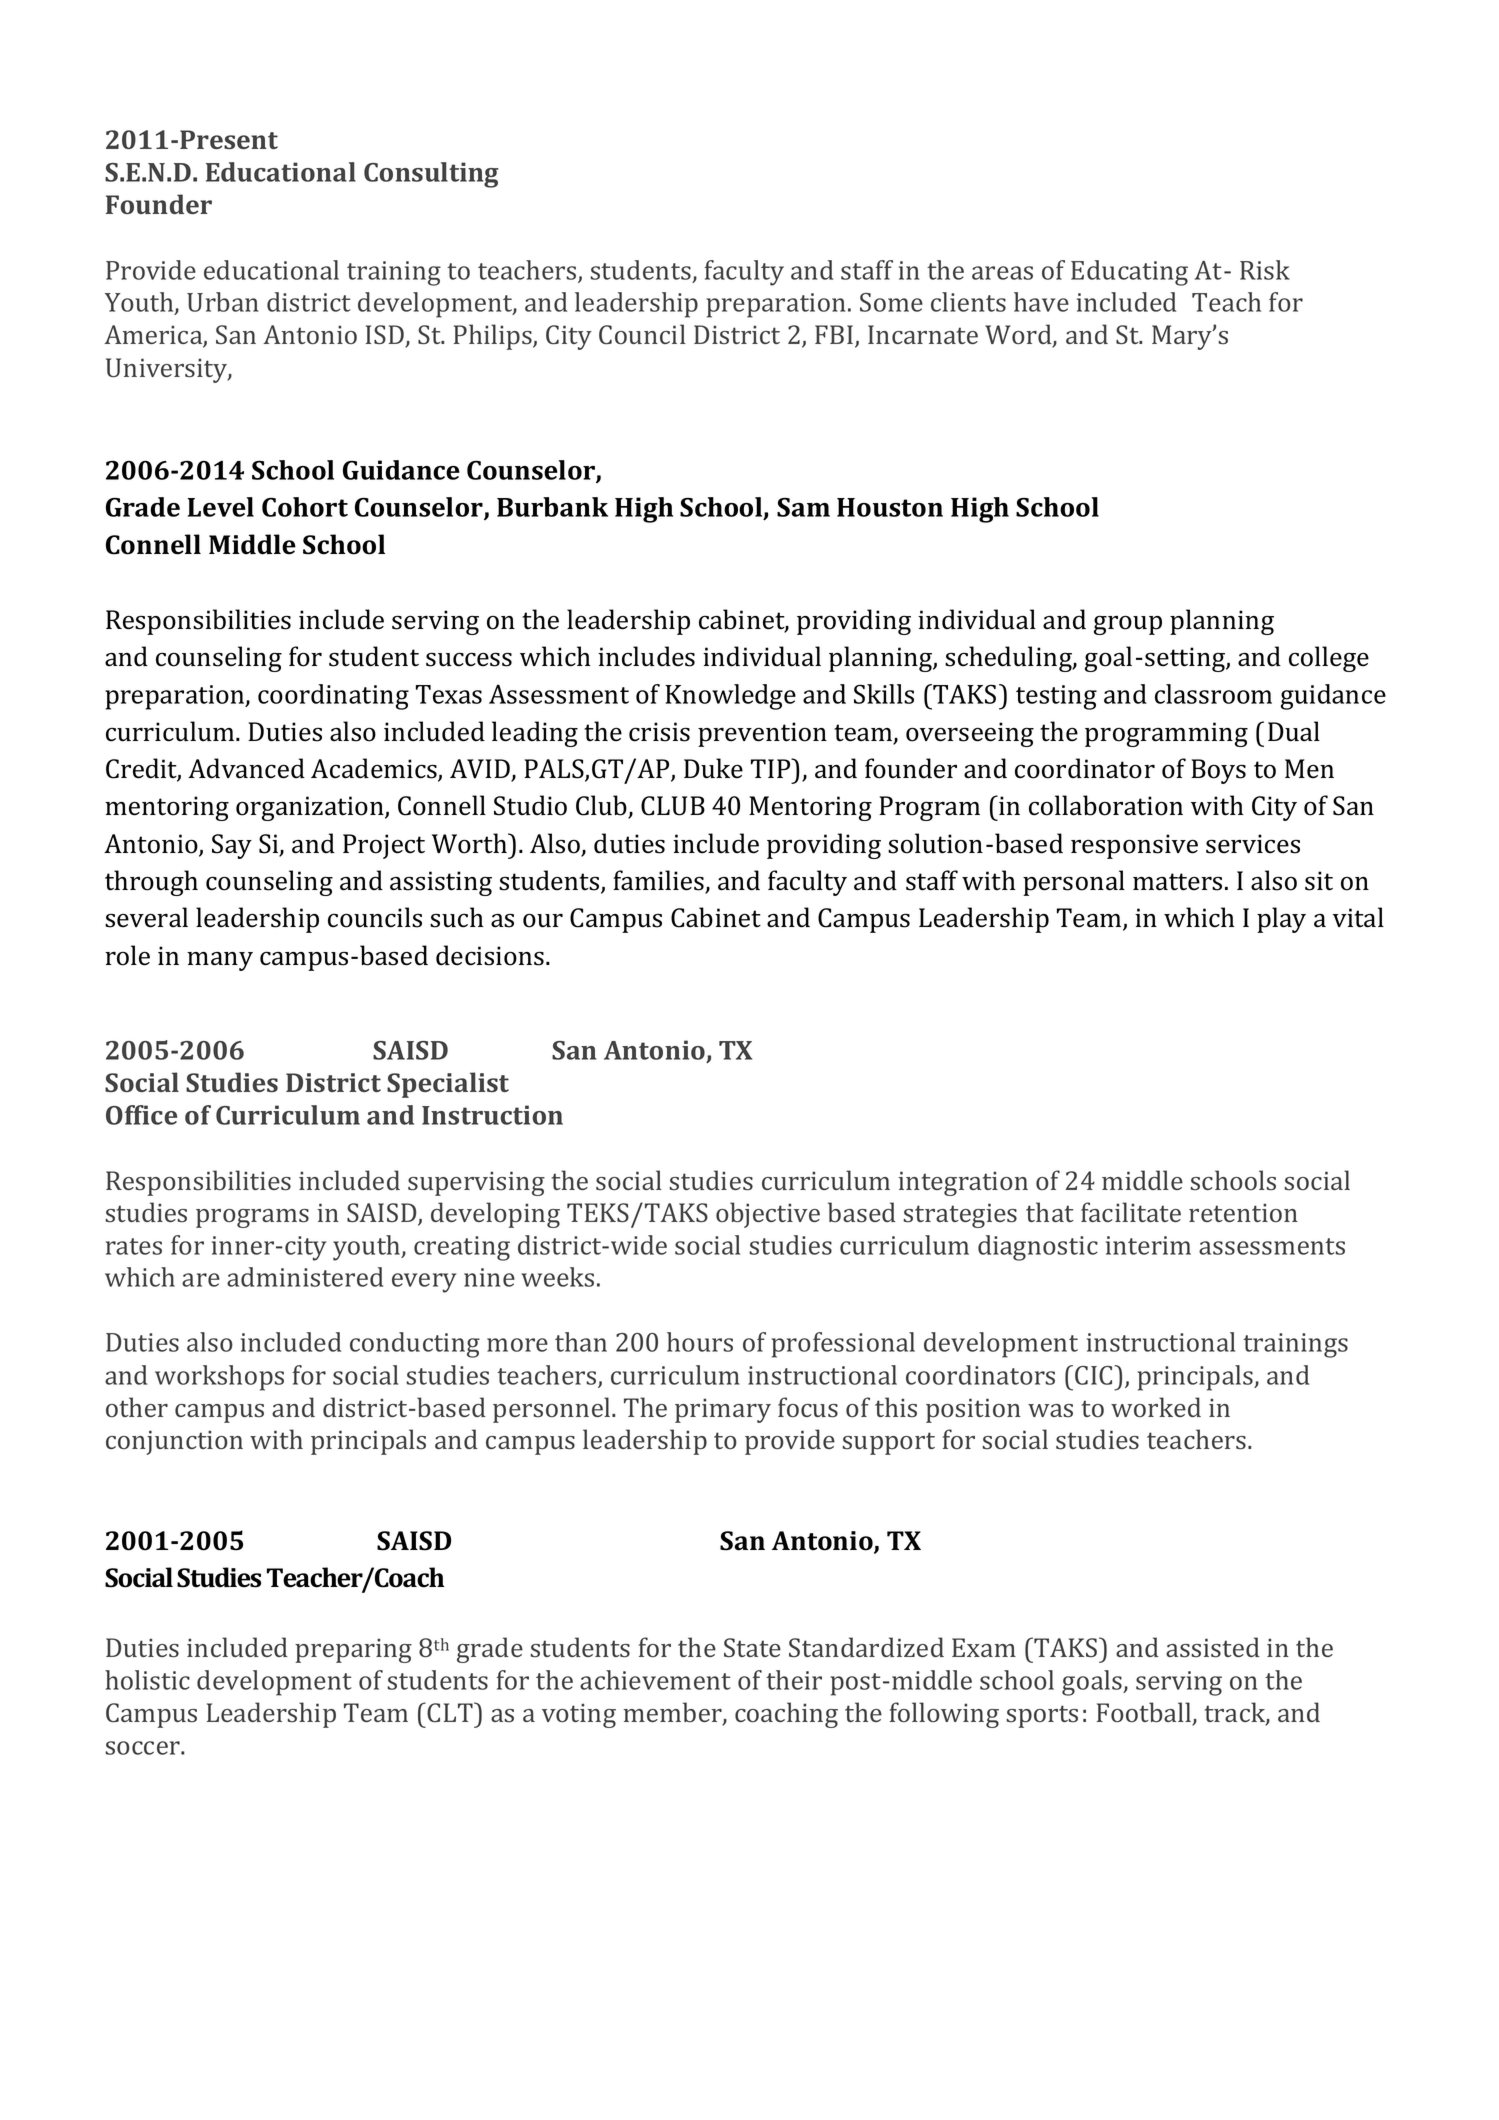 The height and width of the image is (2120, 1499). I want to click on Consulting, so click(431, 175).
